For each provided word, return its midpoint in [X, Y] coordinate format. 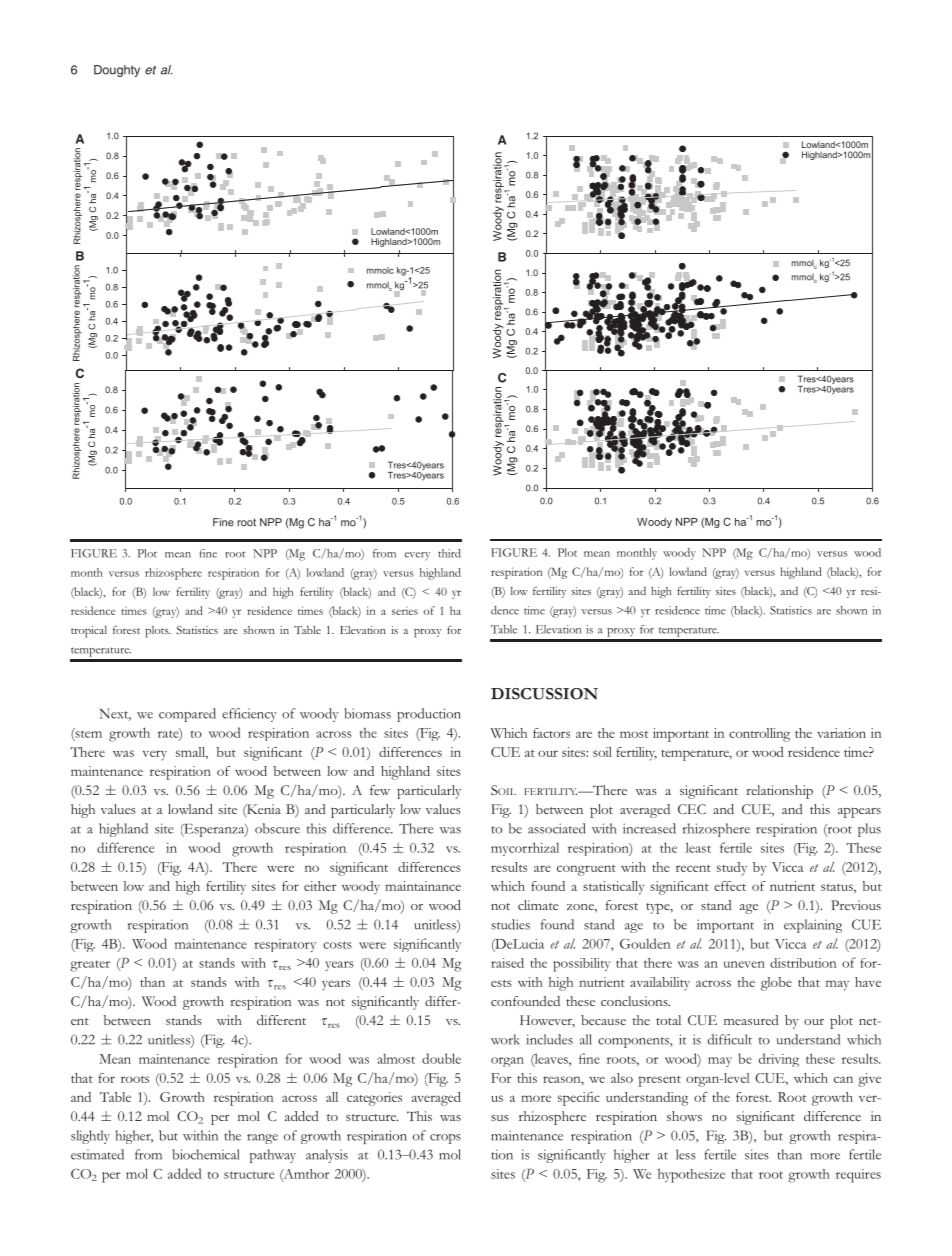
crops [445, 1139]
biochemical [206, 1154]
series [405, 611]
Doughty [117, 71]
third [449, 553]
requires [858, 1176]
